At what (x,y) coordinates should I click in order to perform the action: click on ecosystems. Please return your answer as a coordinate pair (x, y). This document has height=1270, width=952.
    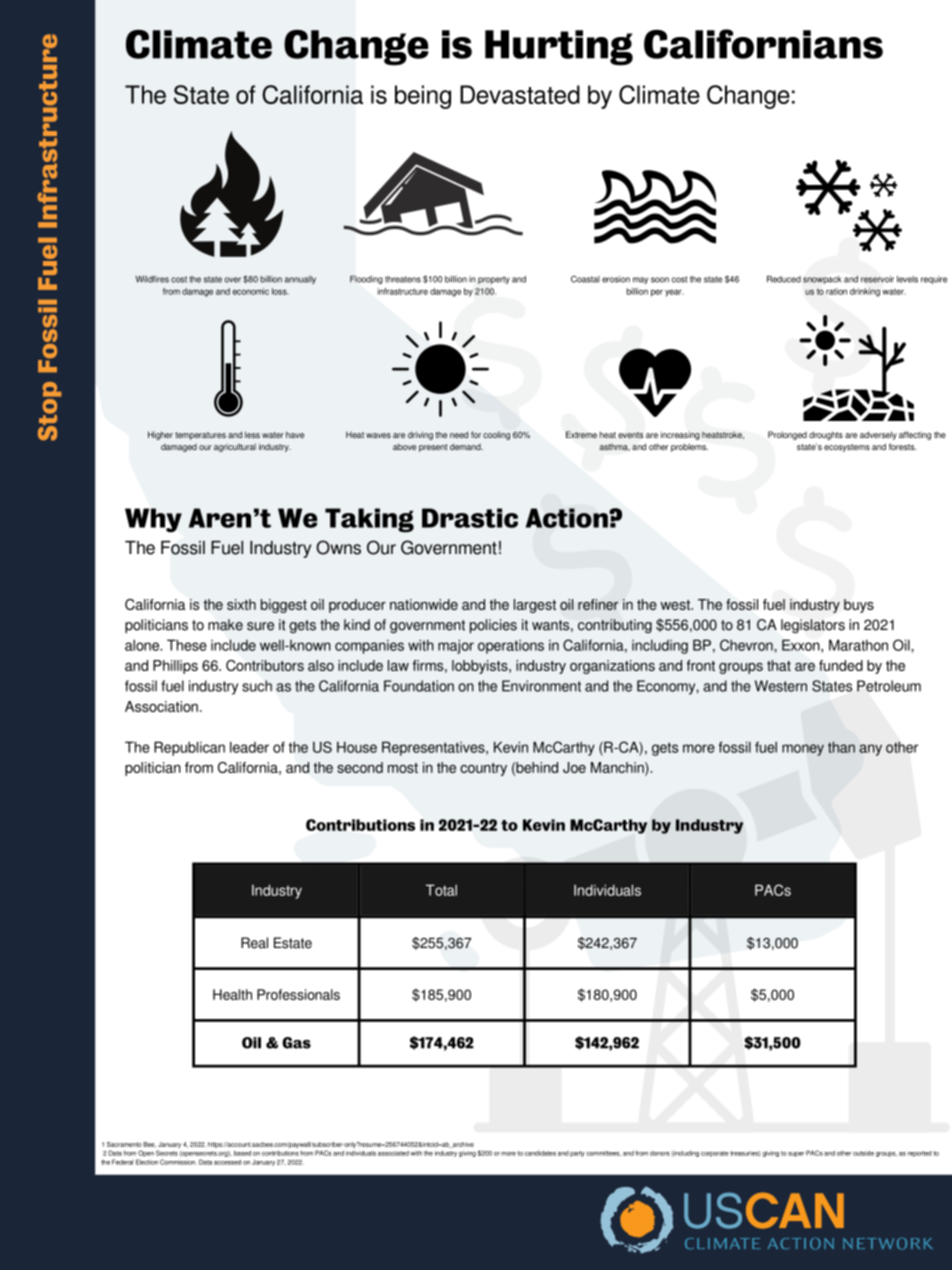
    Looking at the image, I should click on (847, 448).
